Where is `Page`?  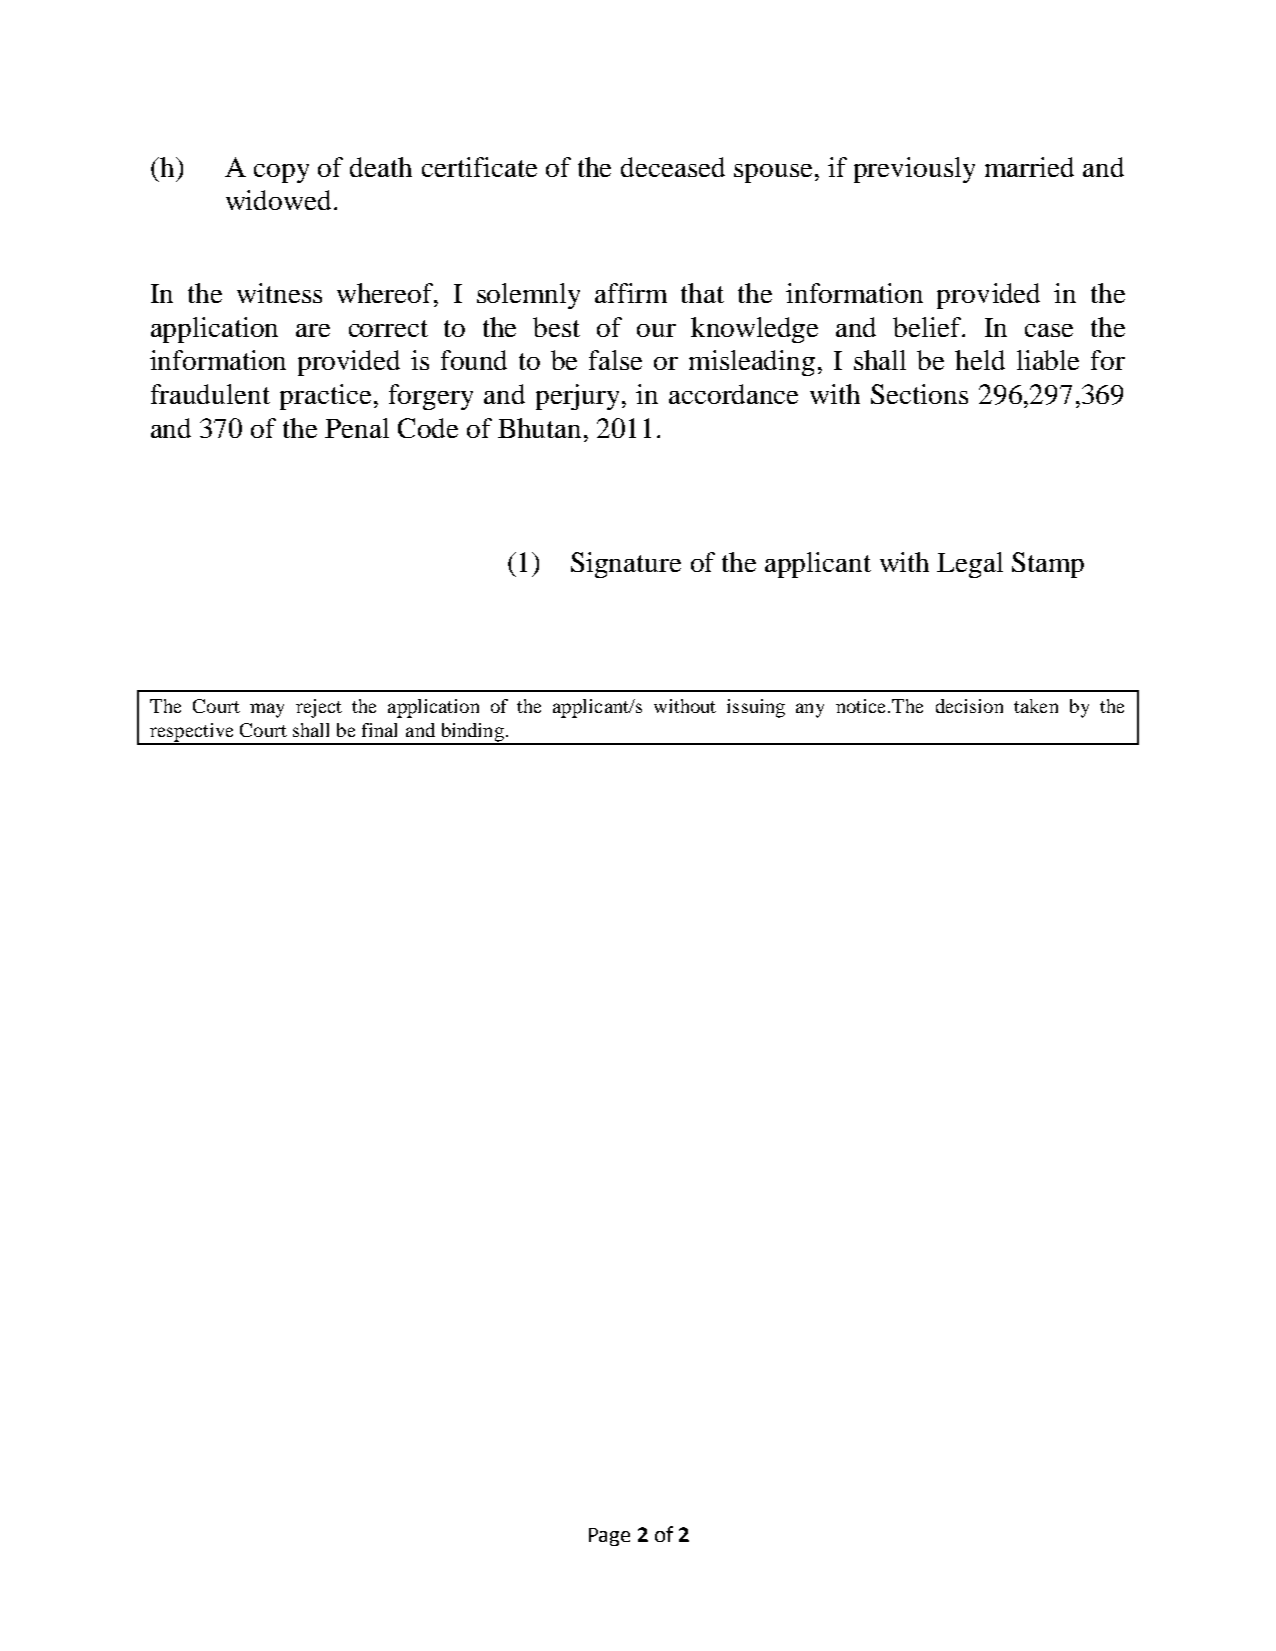
Page is located at coordinates (609, 1537).
